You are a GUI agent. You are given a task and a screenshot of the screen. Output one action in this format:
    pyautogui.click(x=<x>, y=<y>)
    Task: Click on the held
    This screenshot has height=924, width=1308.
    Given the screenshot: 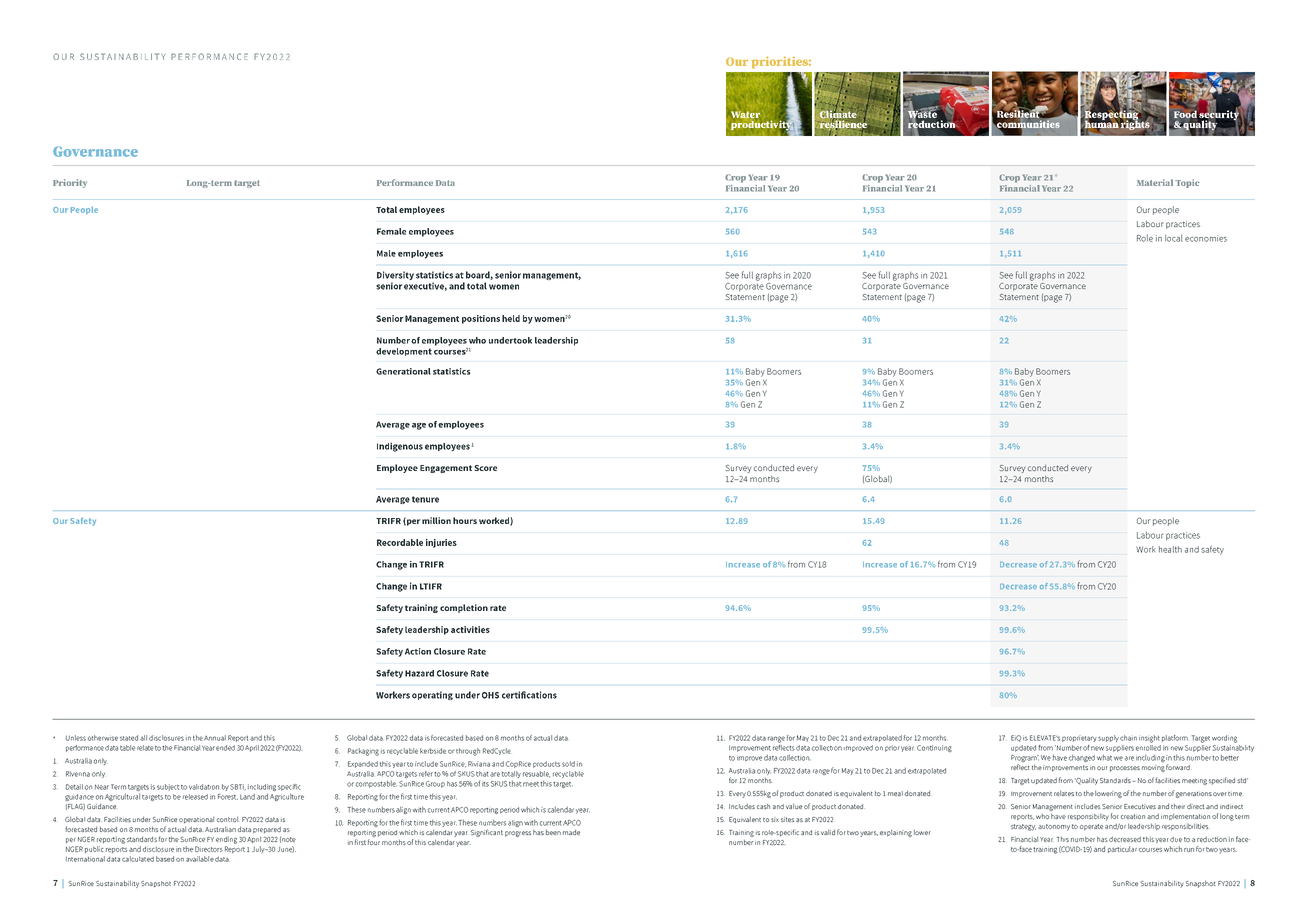 What is the action you would take?
    pyautogui.click(x=511, y=318)
